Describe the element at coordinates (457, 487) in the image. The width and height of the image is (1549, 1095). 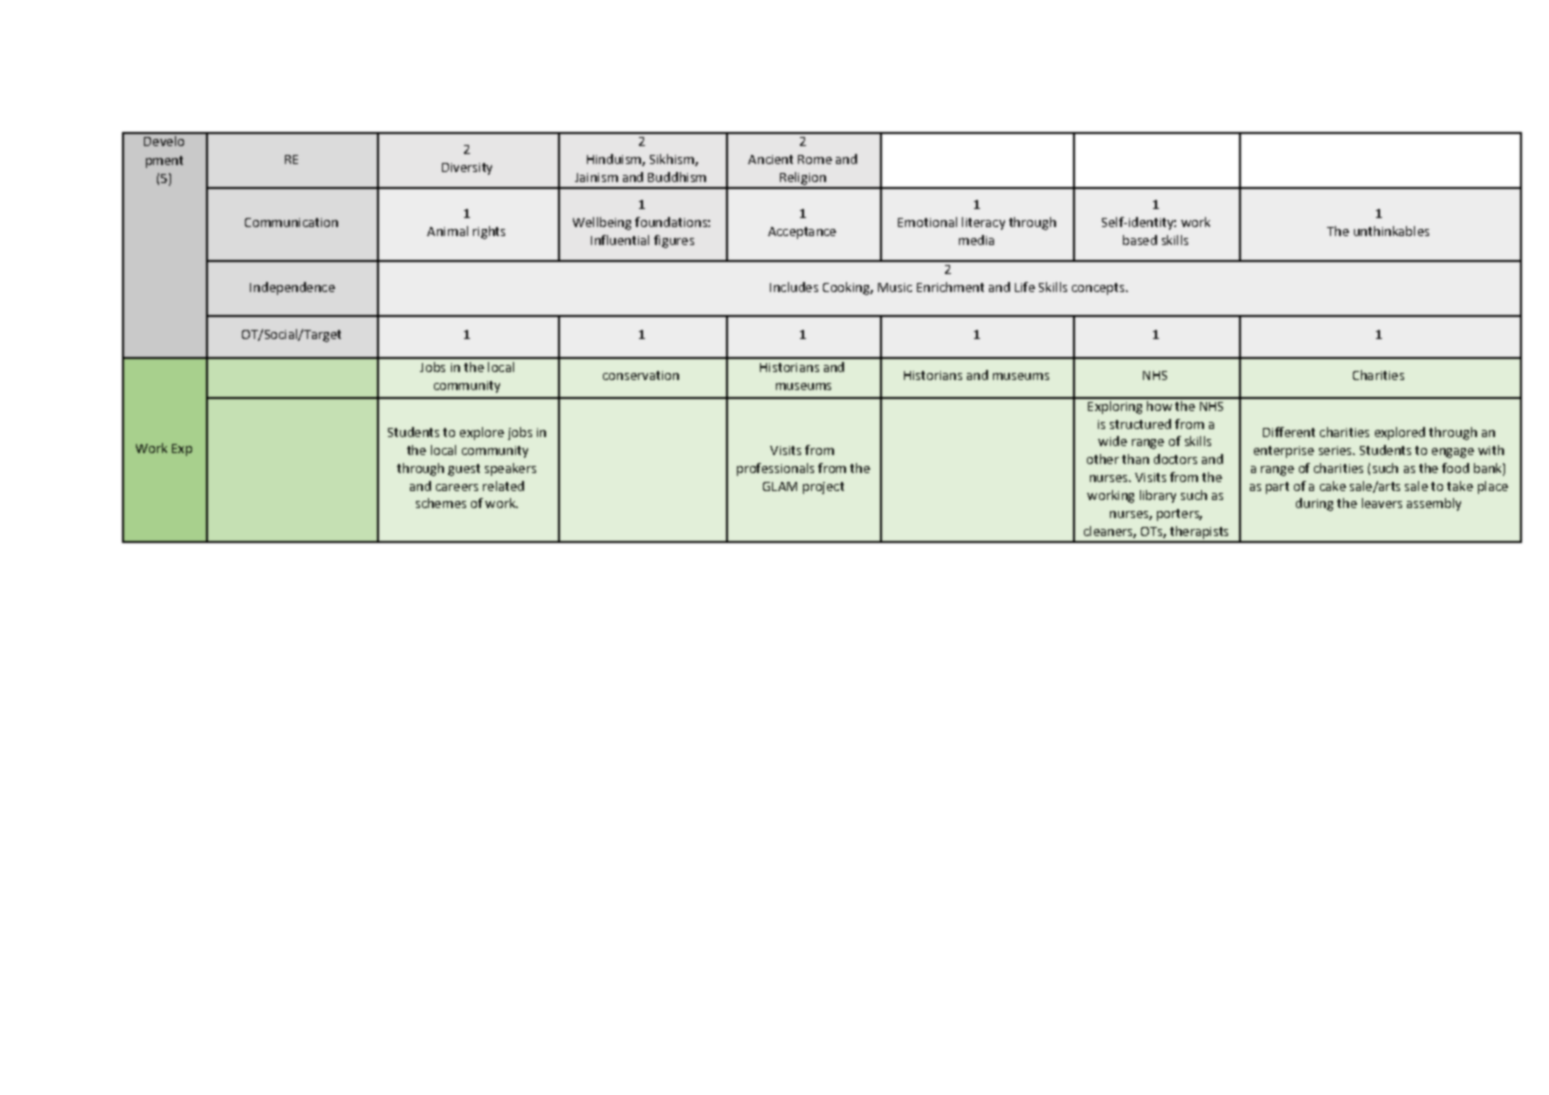
I see `careers` at that location.
